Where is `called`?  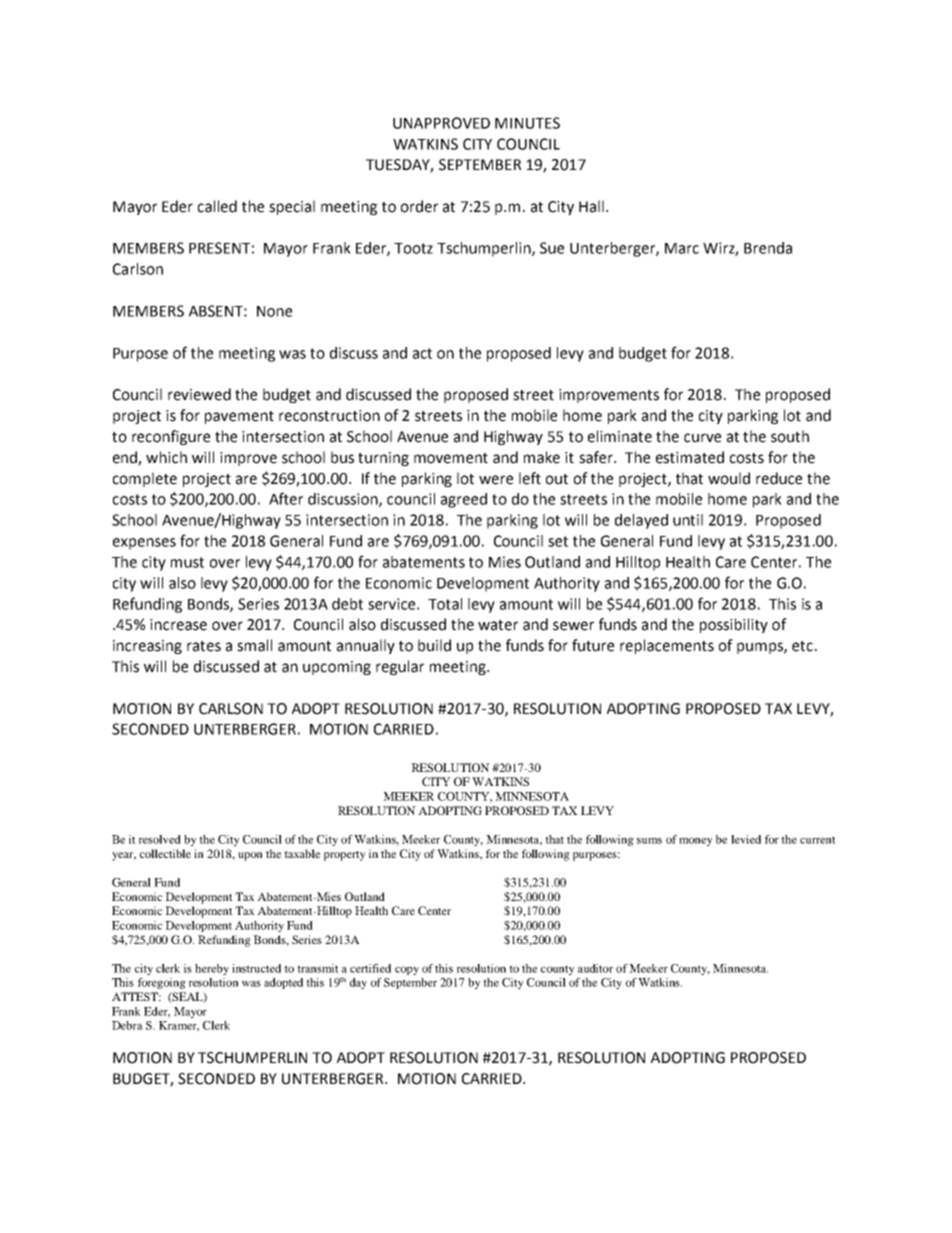 called is located at coordinates (217, 206).
